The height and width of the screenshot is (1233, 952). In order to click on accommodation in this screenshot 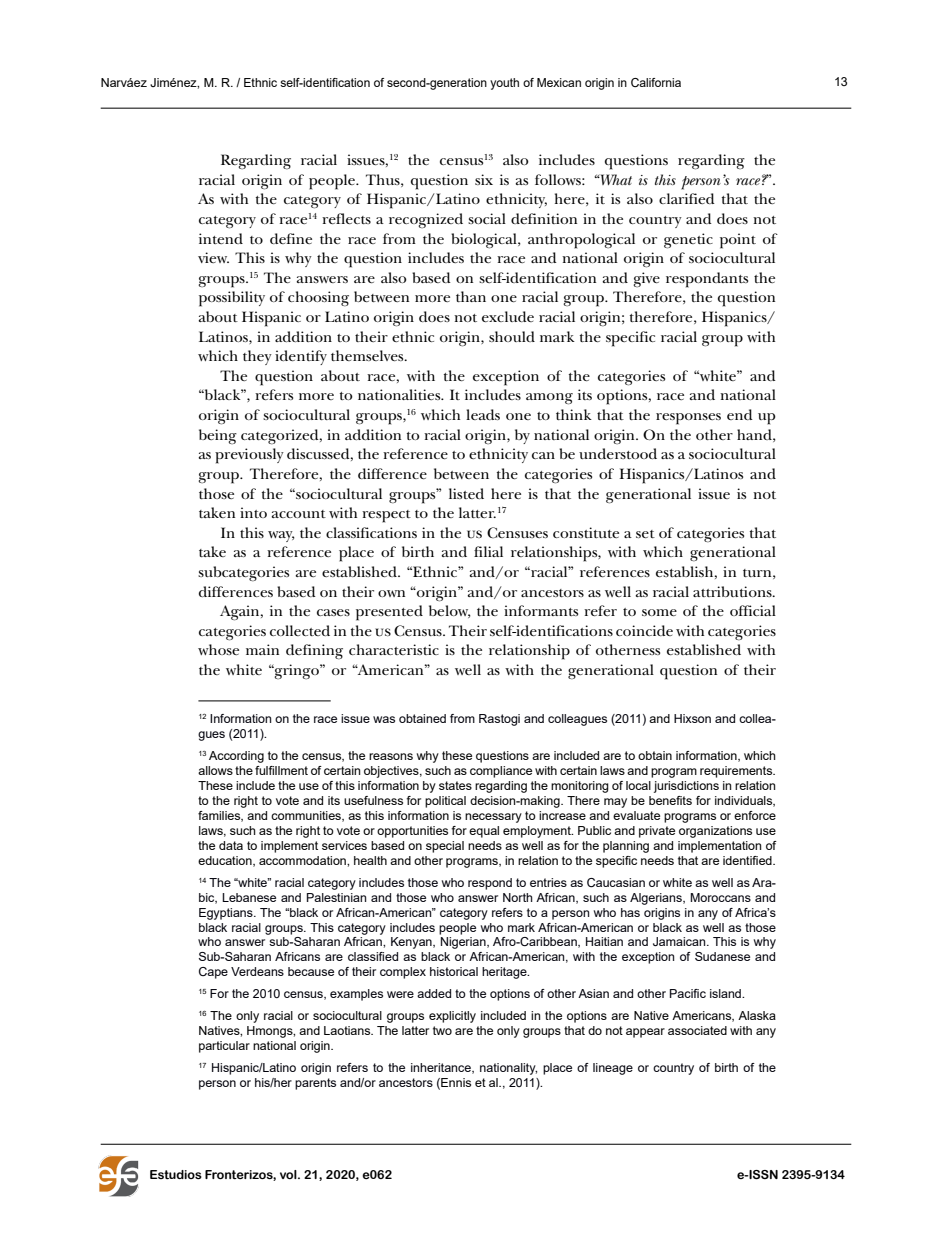, I will do `click(303, 860)`.
